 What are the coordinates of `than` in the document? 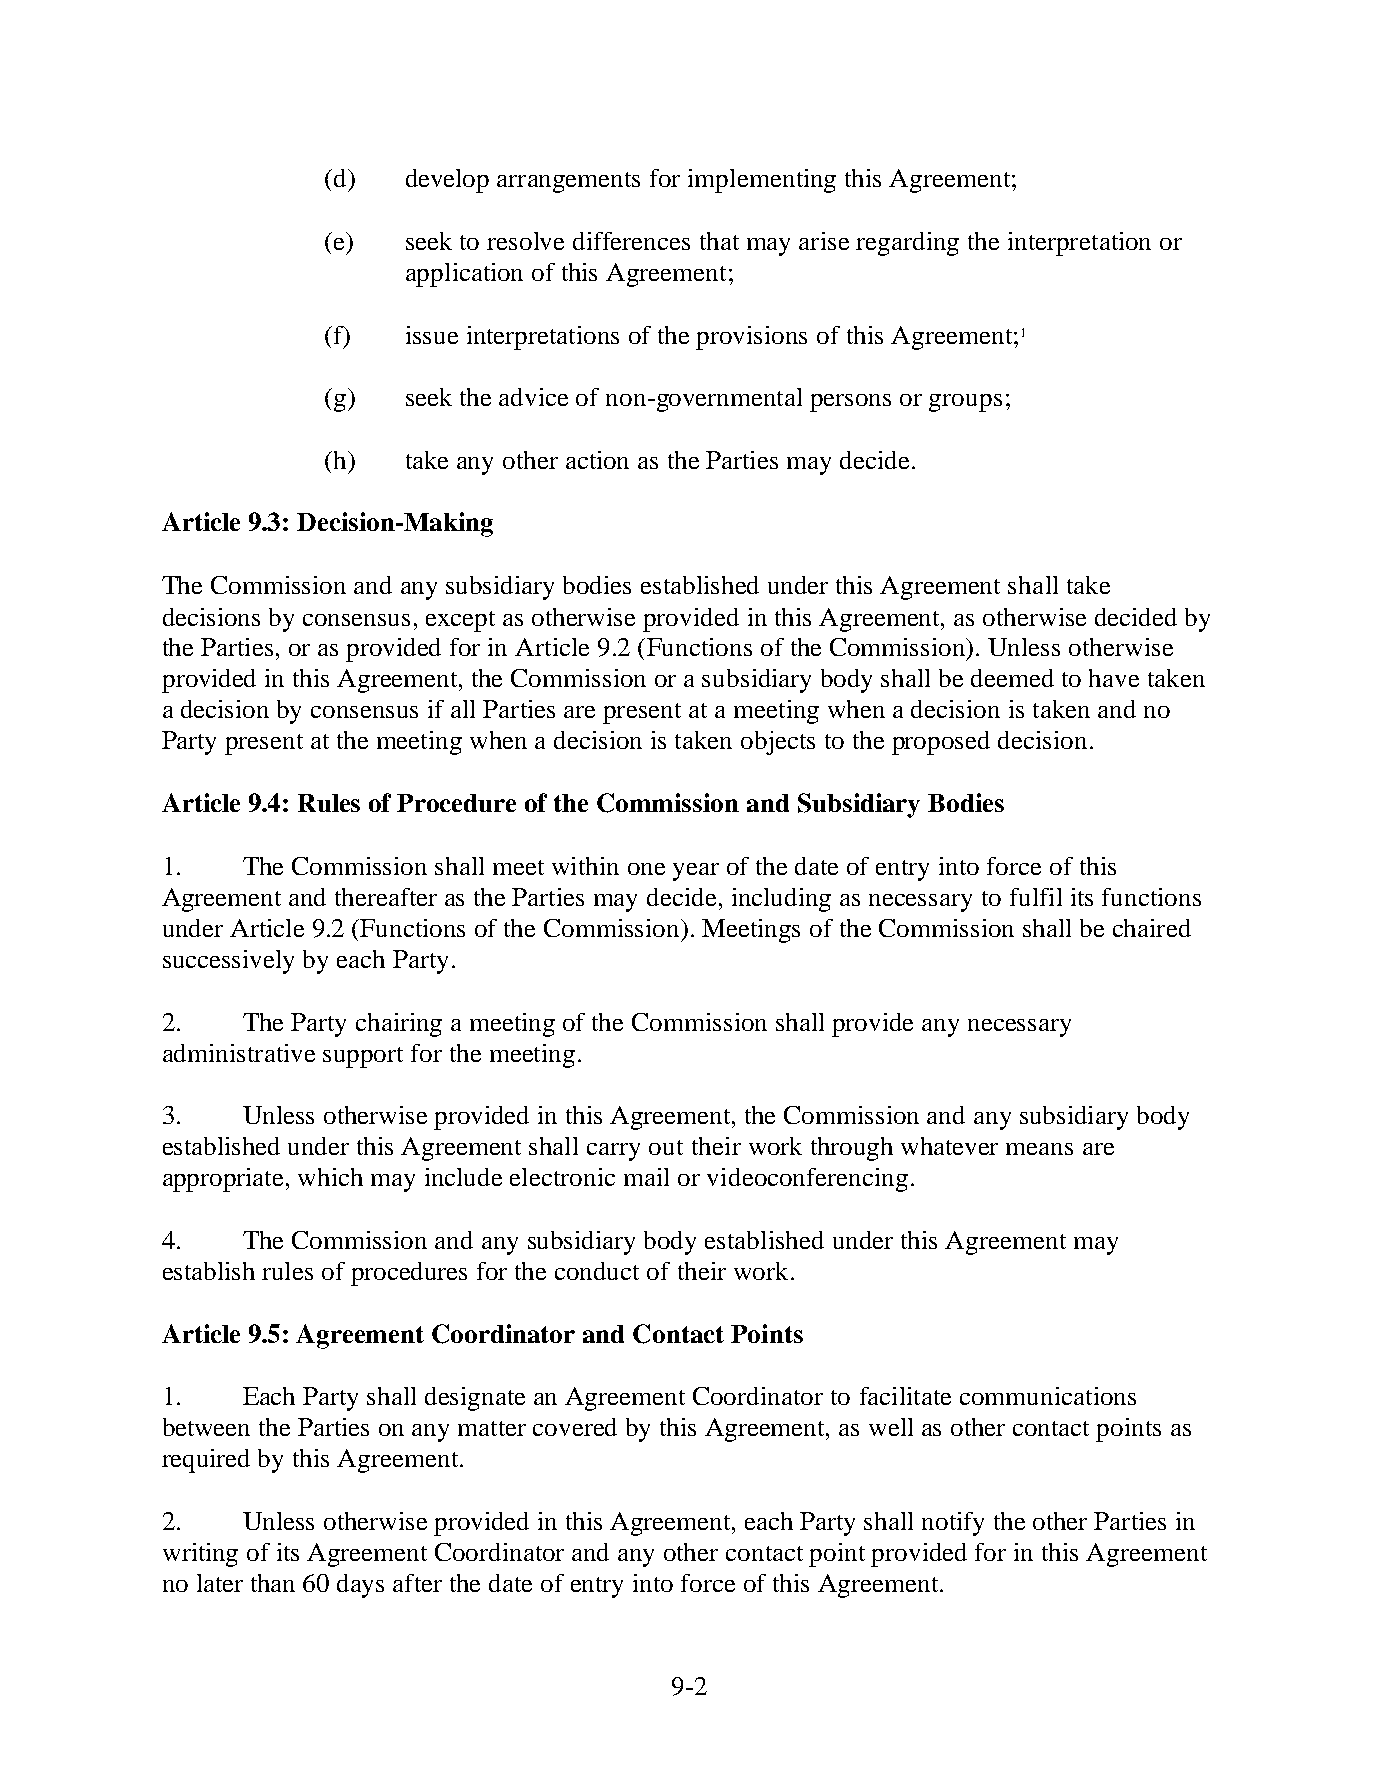 It's located at (273, 1583).
